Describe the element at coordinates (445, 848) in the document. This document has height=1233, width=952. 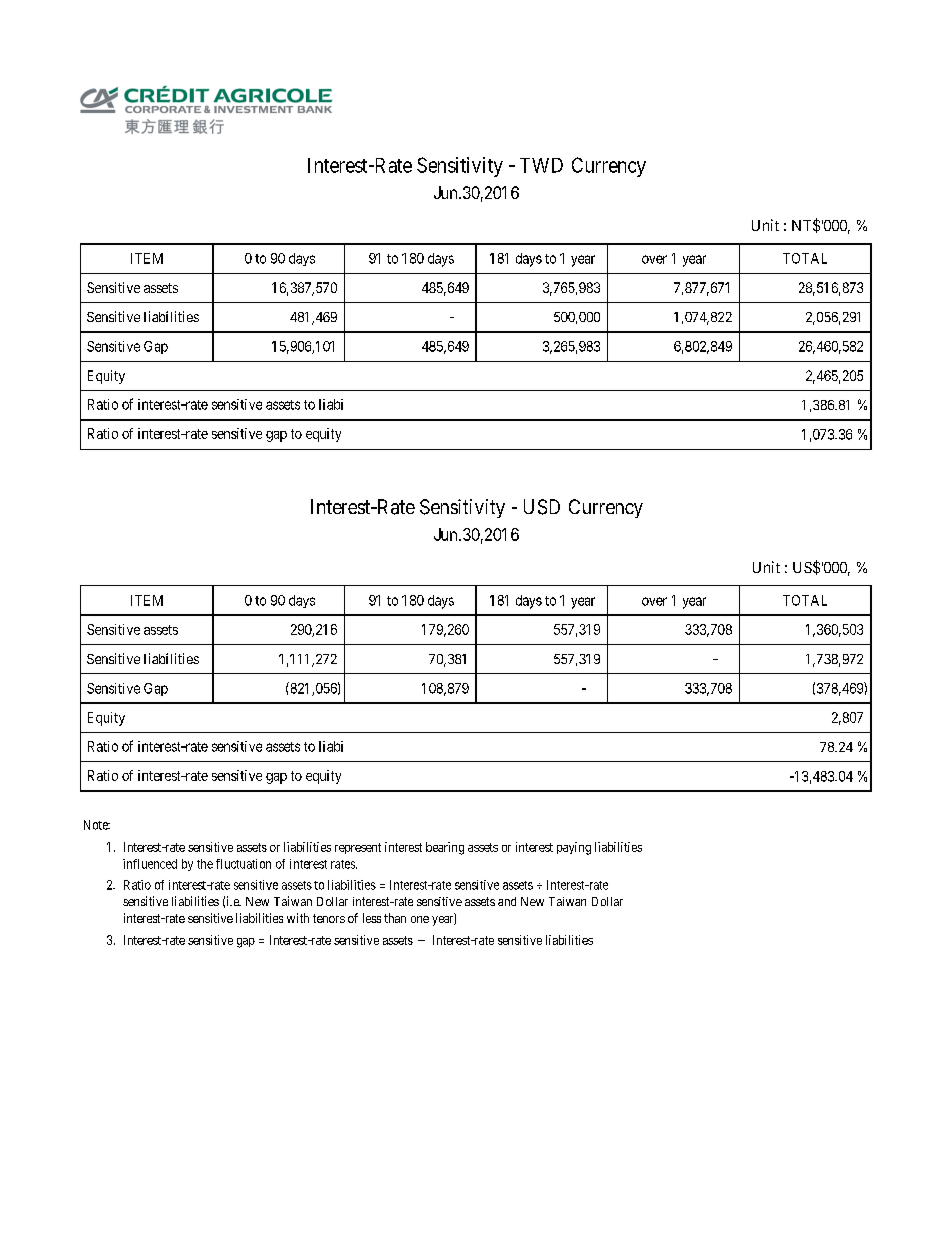
I see `bearing` at that location.
